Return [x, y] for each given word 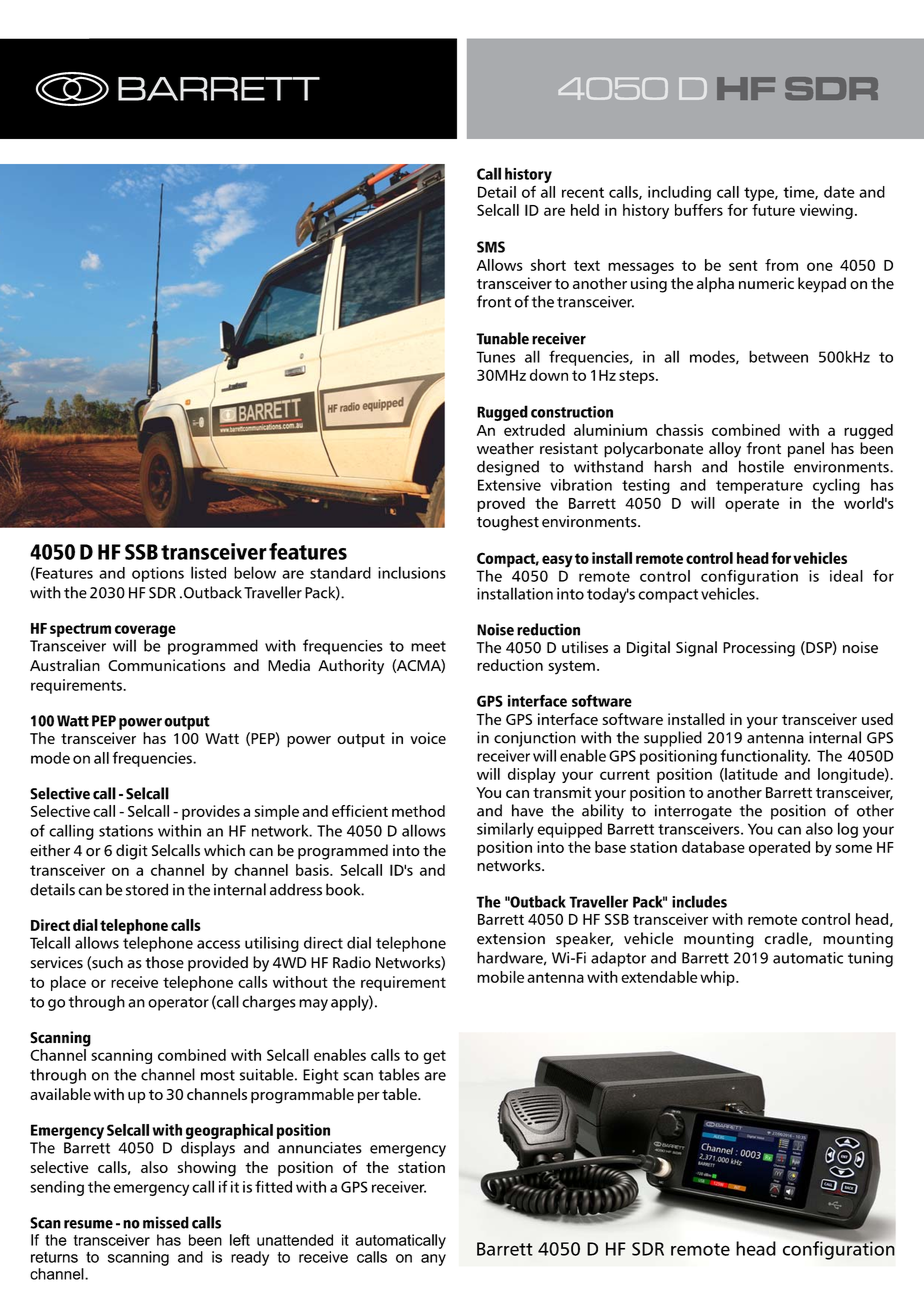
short [548, 265]
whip [718, 978]
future [773, 210]
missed [166, 1222]
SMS [491, 247]
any [433, 1260]
